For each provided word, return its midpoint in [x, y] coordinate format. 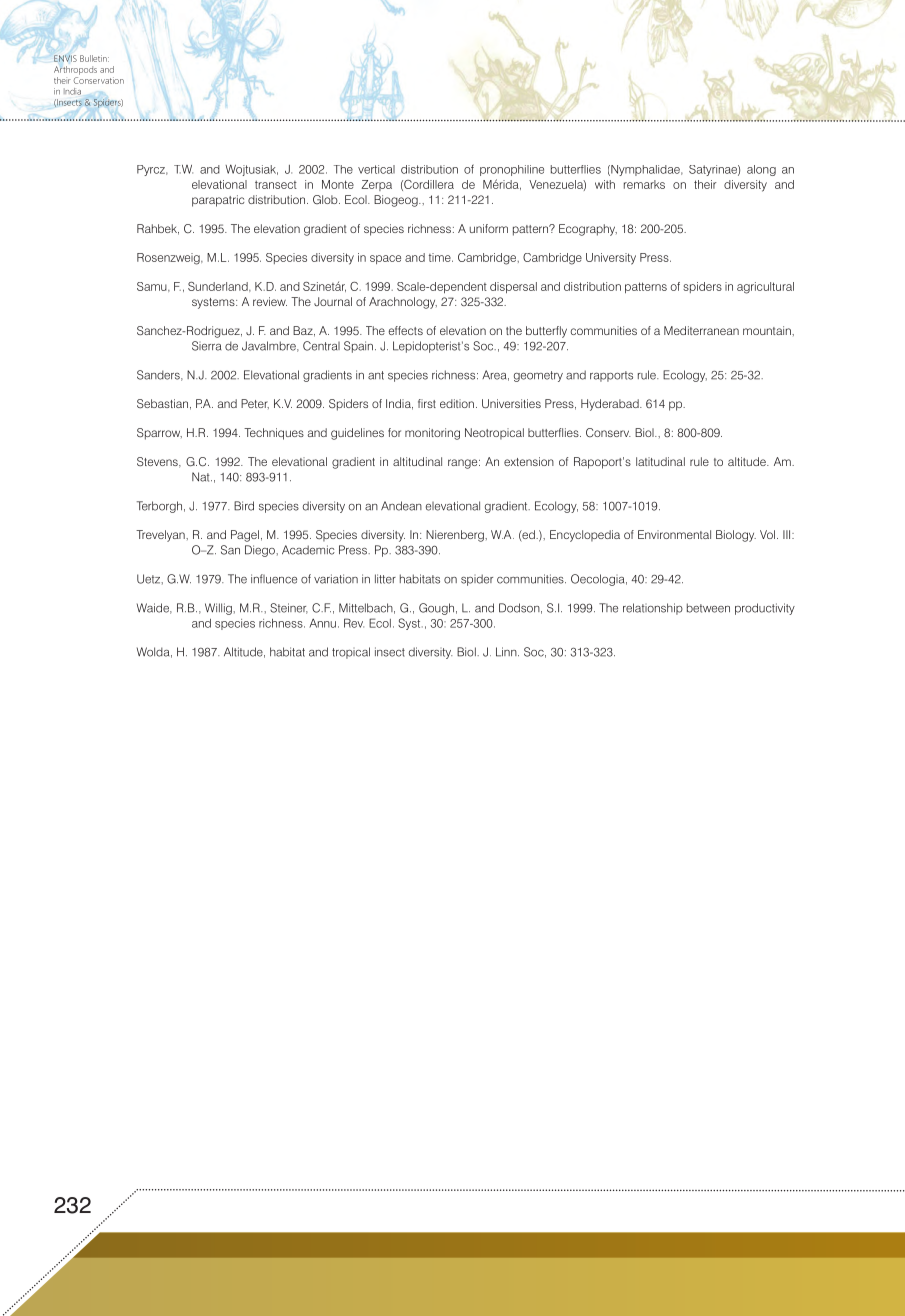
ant [376, 375]
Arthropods [75, 70]
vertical [376, 169]
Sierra [206, 346]
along [761, 170]
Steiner [289, 608]
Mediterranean [701, 330]
